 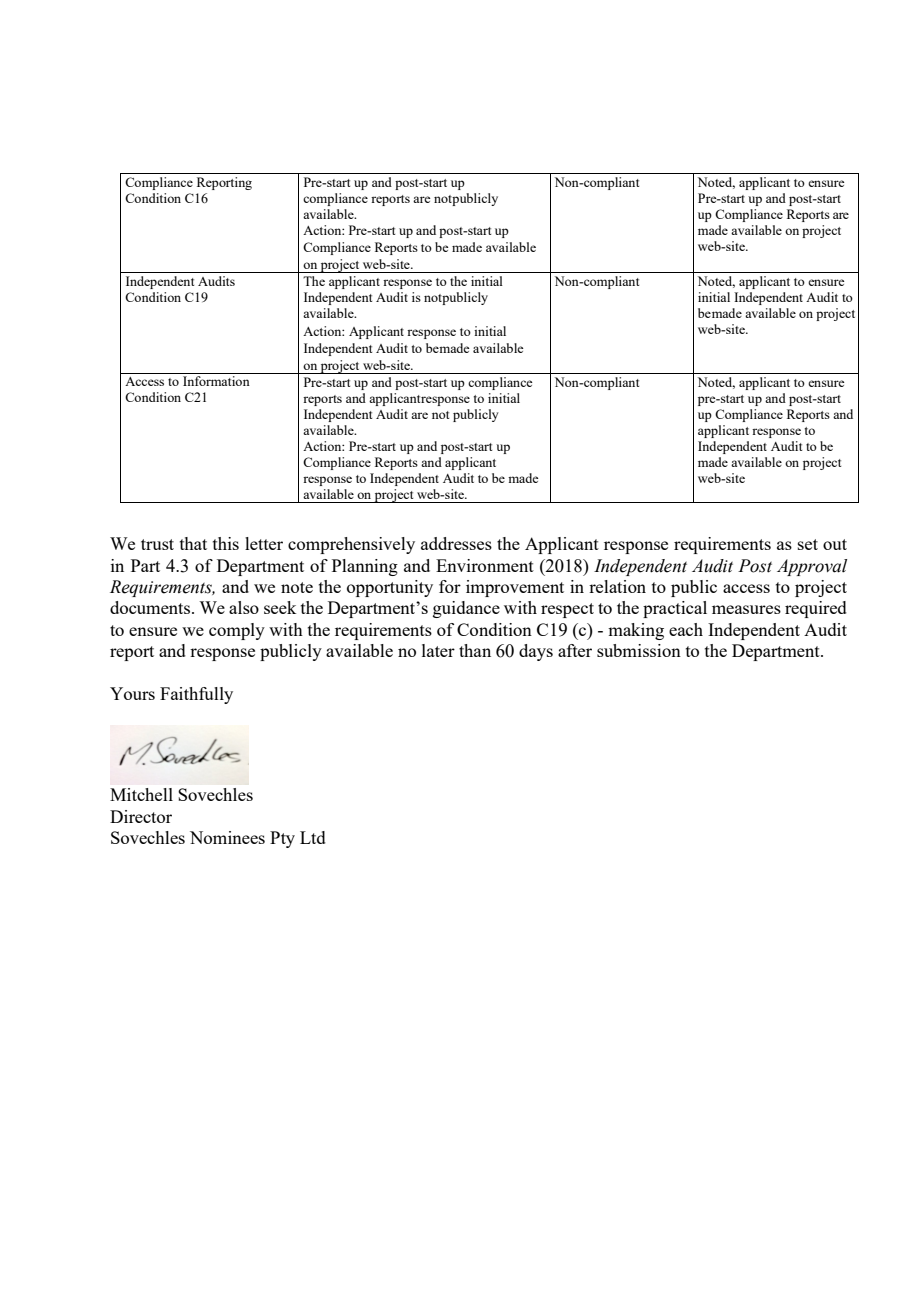 What do you see at coordinates (193, 543) in the document?
I see `that` at bounding box center [193, 543].
